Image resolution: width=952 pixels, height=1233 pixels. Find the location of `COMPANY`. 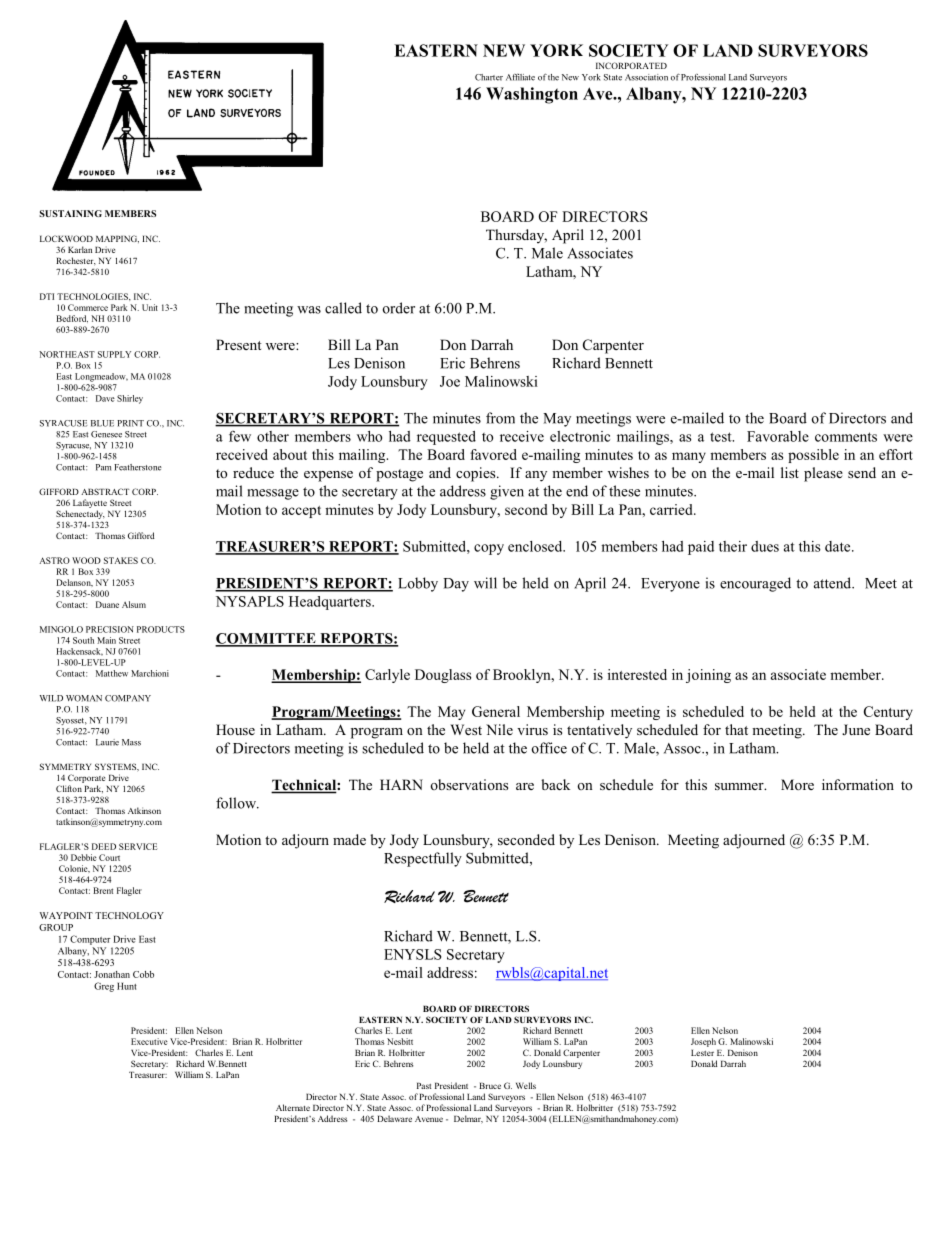

COMPANY is located at coordinates (128, 698).
